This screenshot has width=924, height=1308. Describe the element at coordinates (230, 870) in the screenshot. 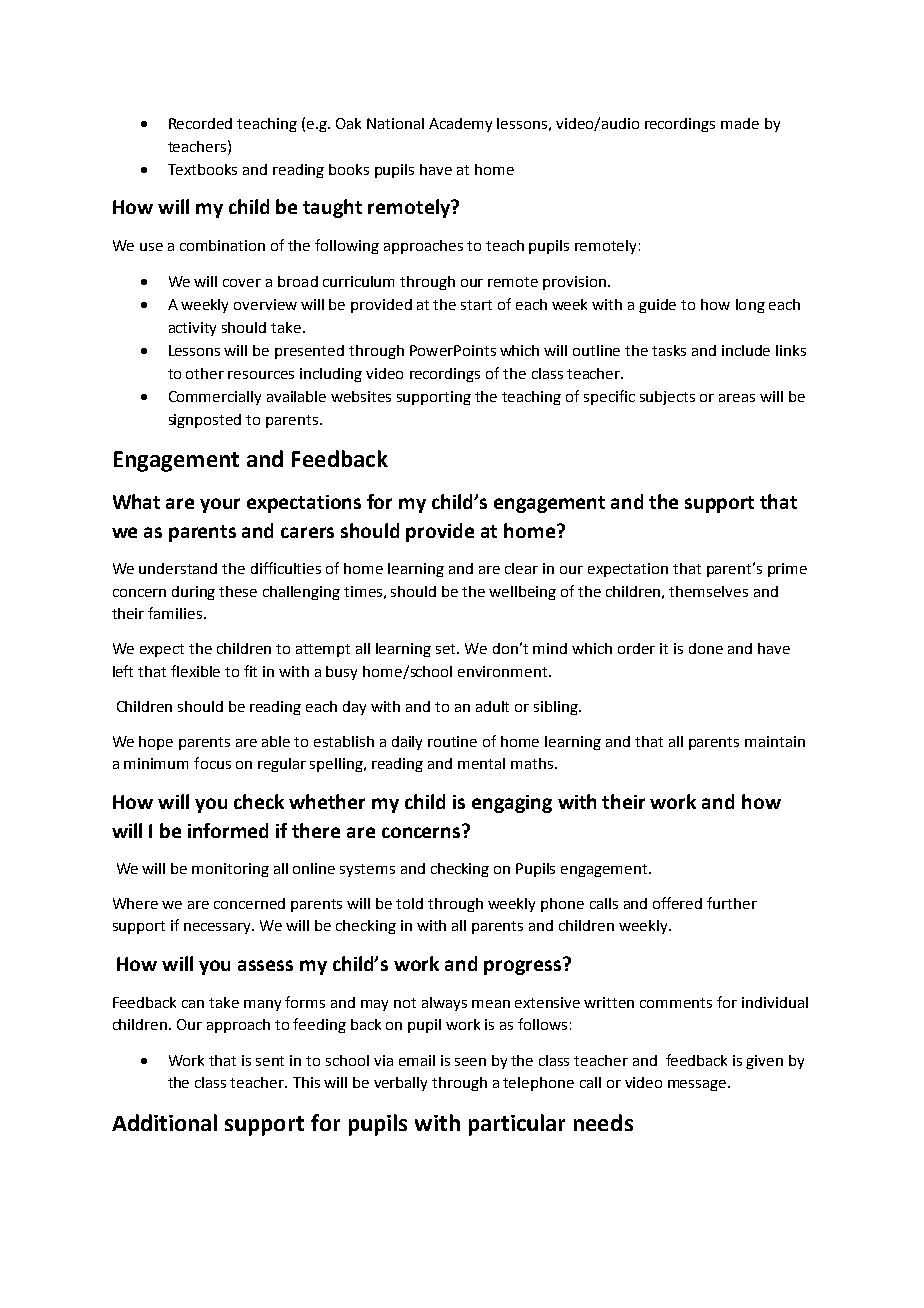

I see `monitoring` at that location.
